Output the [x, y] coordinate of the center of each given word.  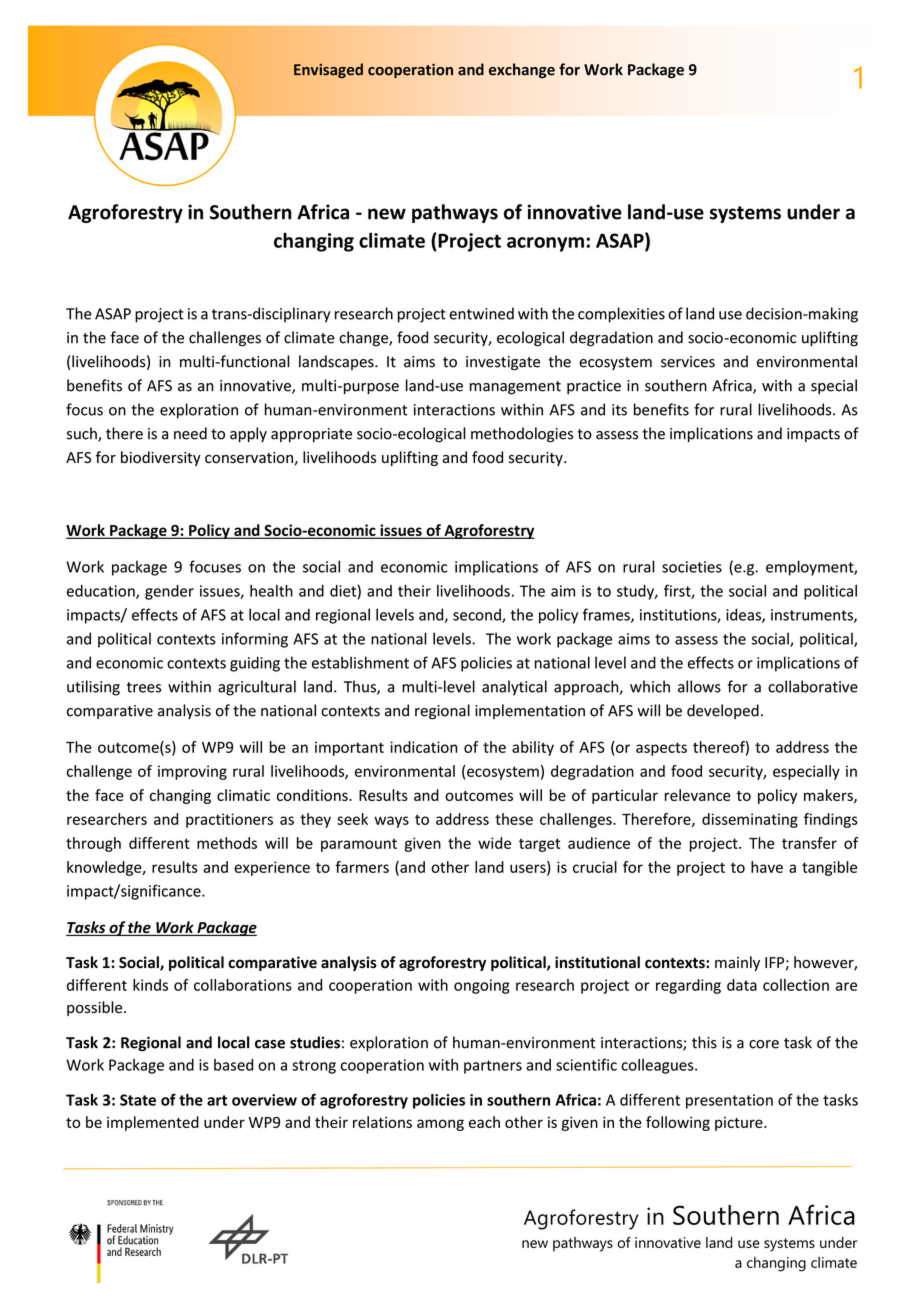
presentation [729, 1101]
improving [192, 772]
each [484, 1122]
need [190, 433]
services [688, 362]
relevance [698, 795]
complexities [621, 315]
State [138, 1100]
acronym [545, 244]
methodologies [522, 435]
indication [423, 747]
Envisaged [328, 70]
